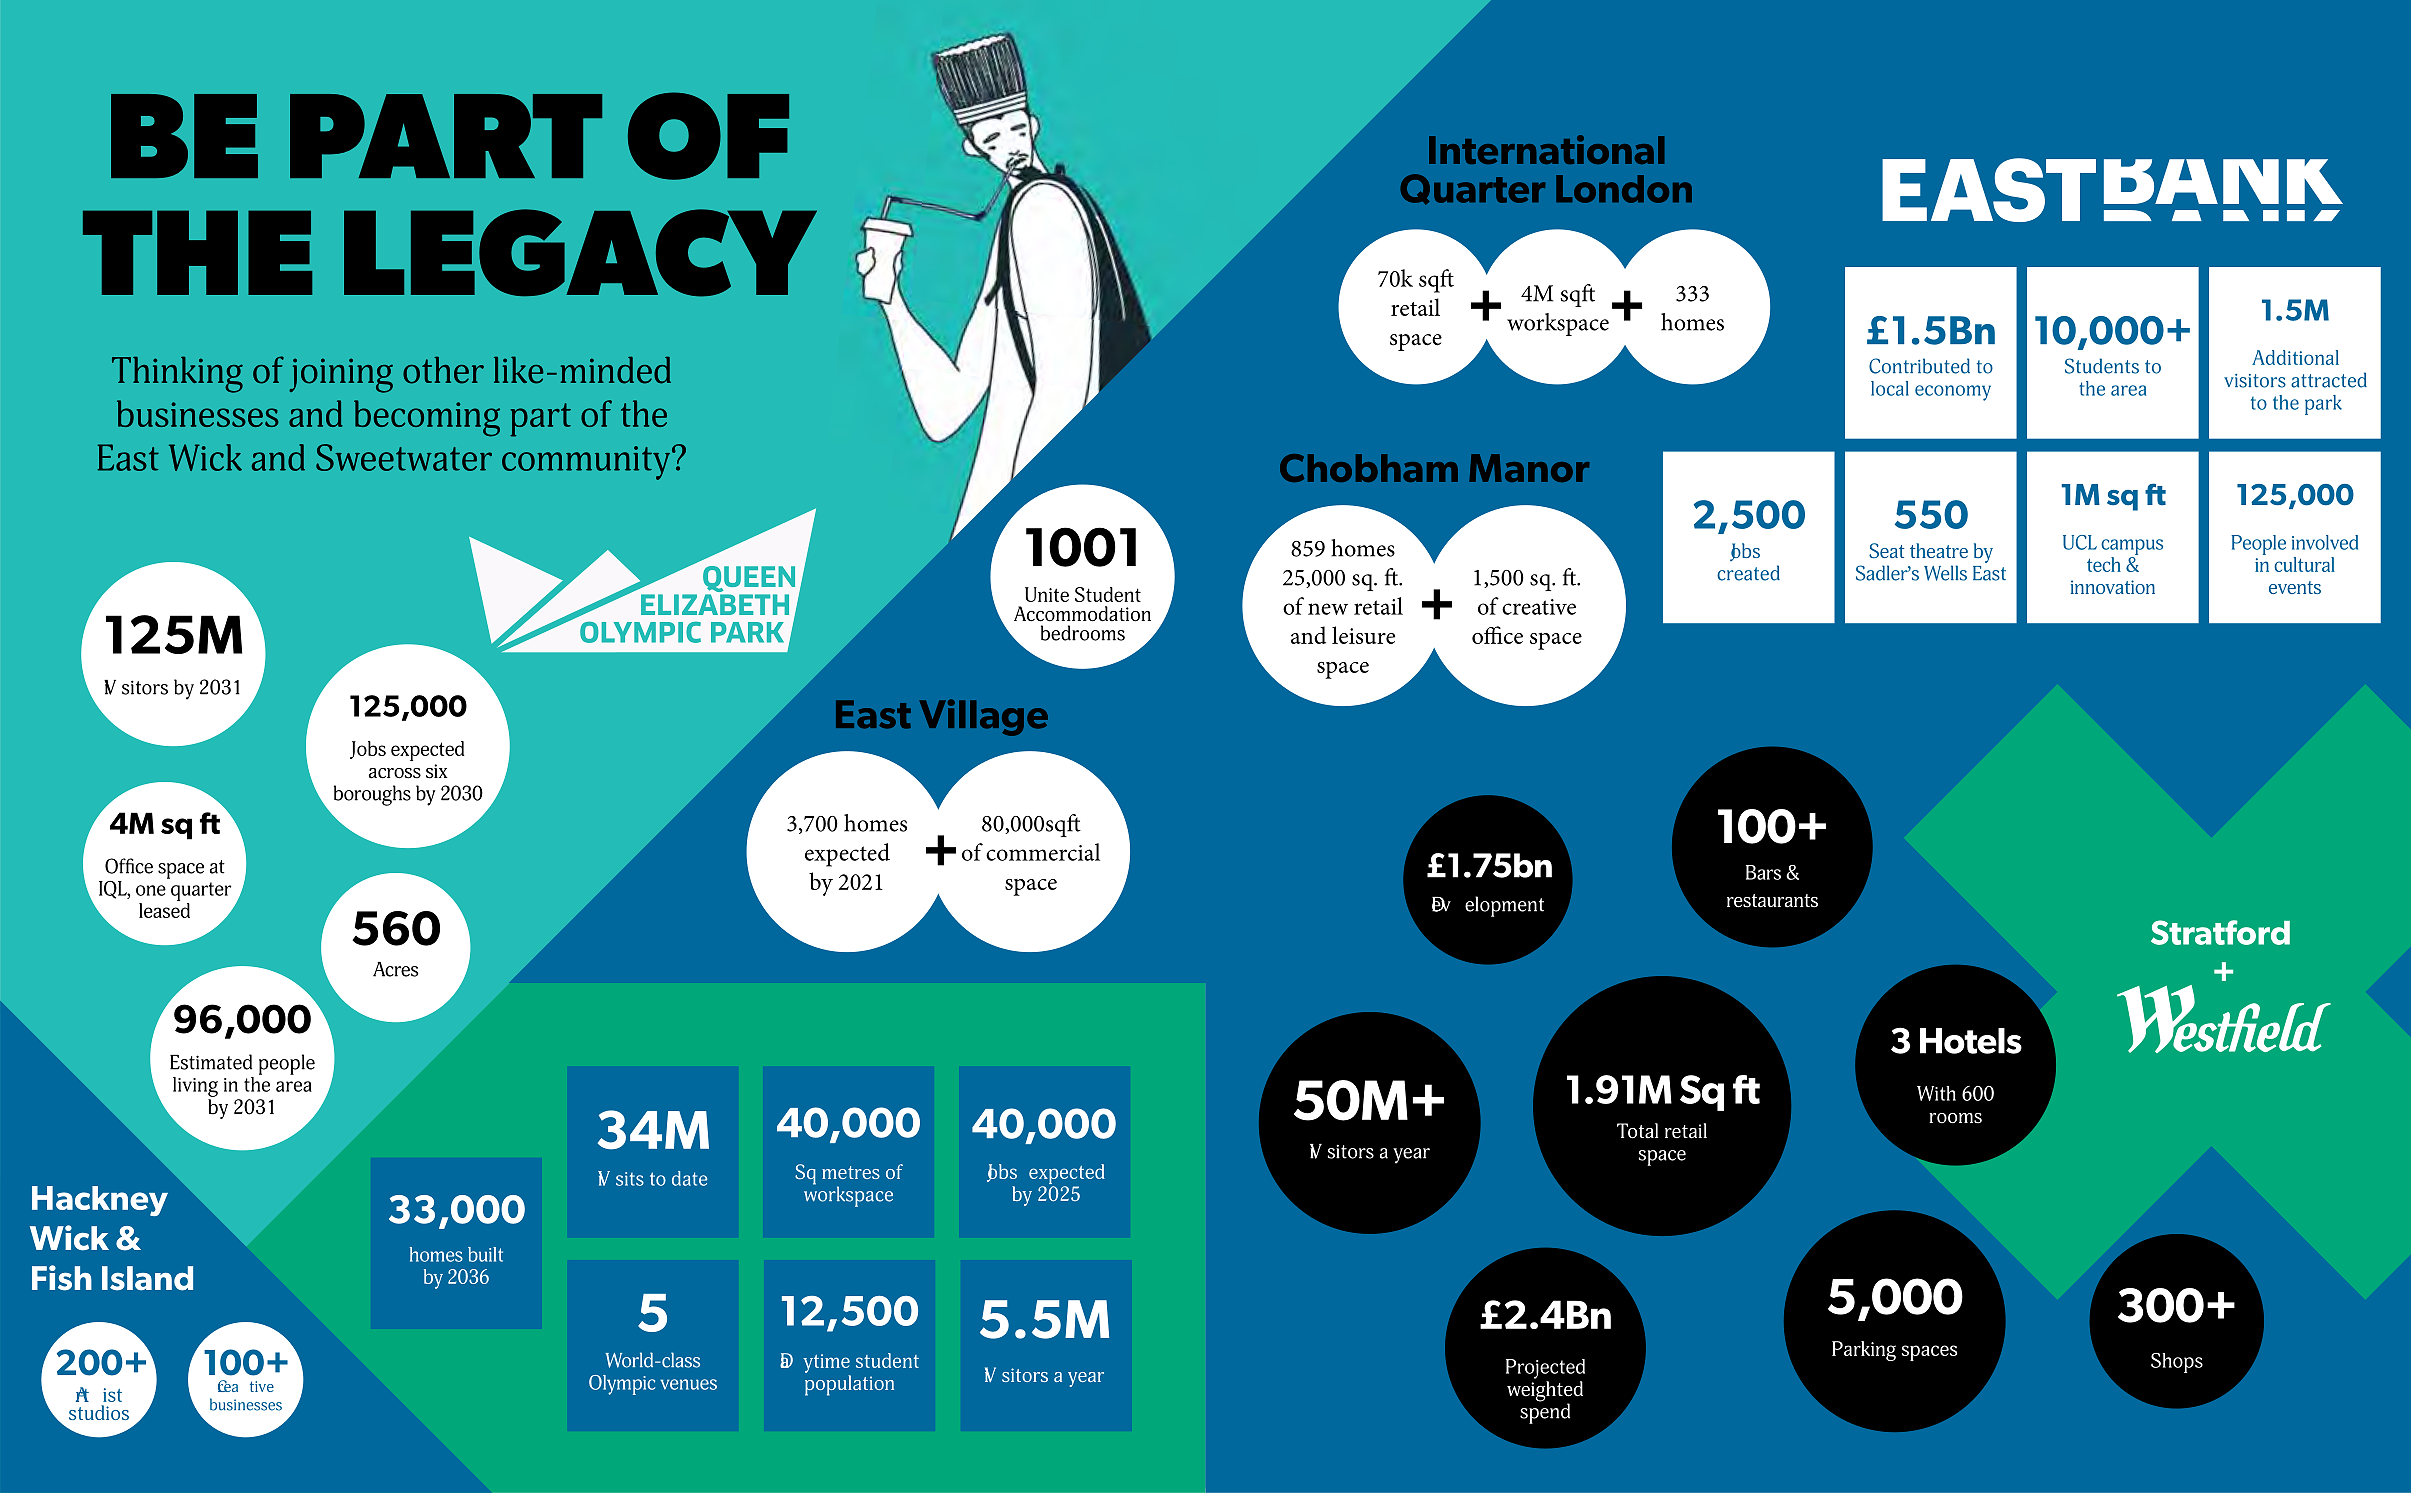  What do you see at coordinates (372, 795) in the image?
I see `boroughs` at bounding box center [372, 795].
